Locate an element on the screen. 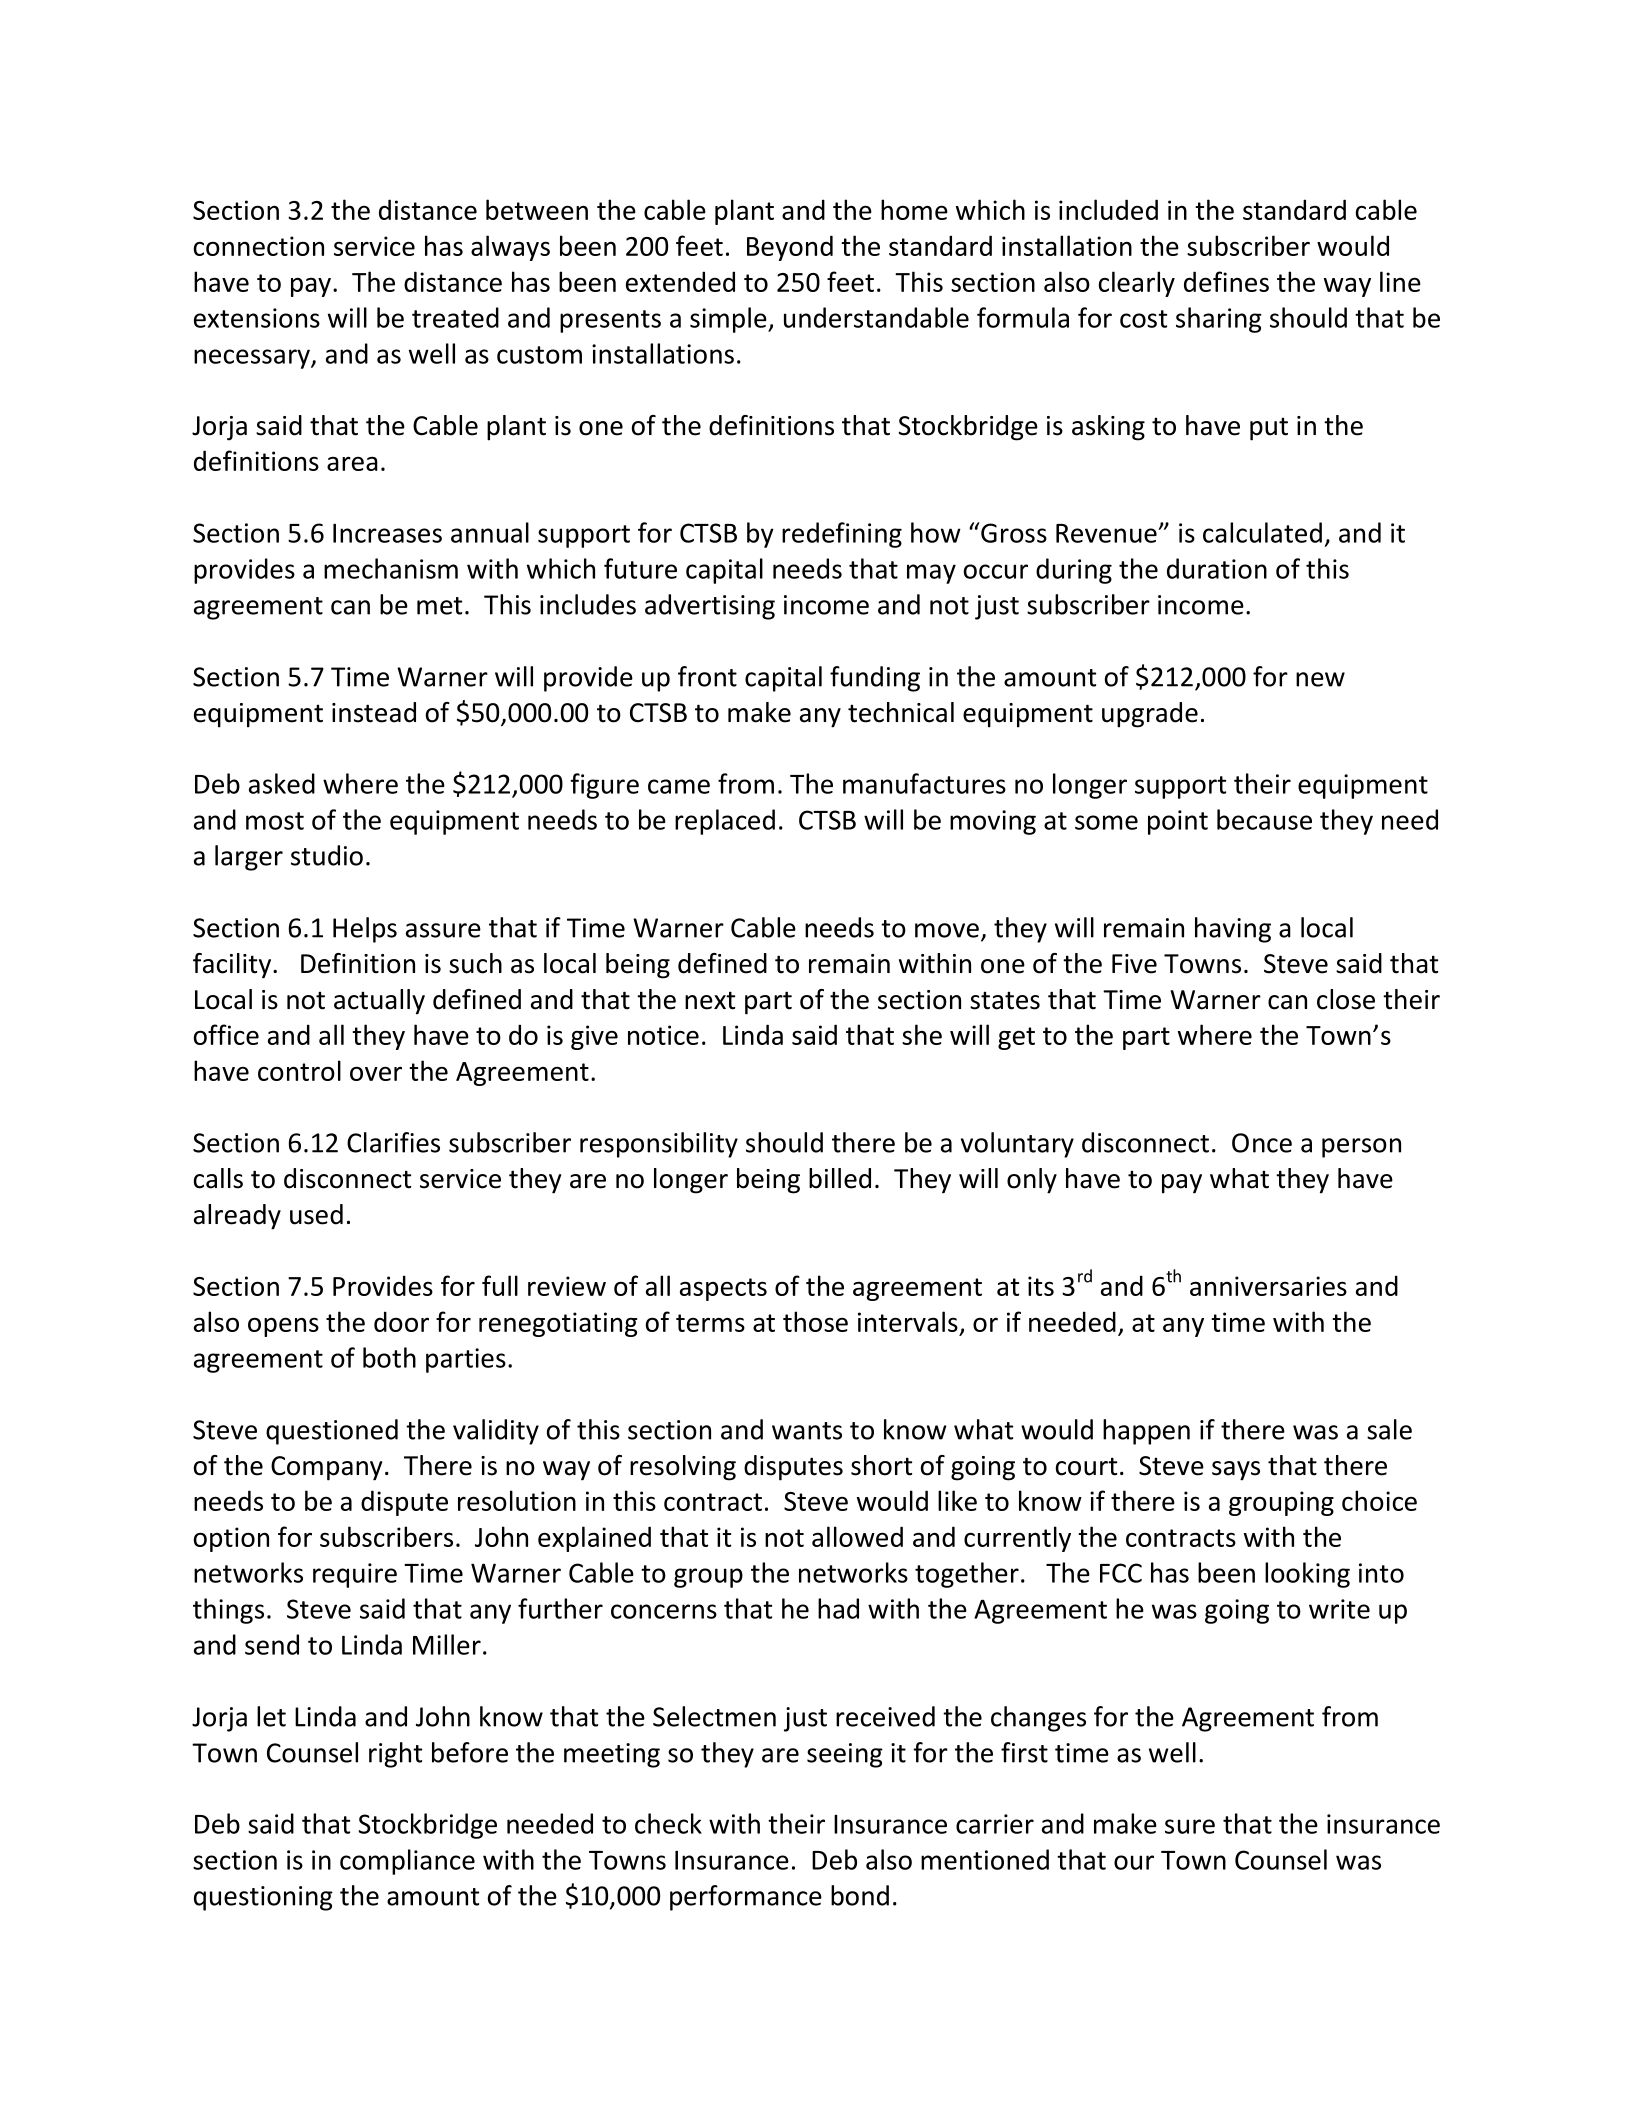  new is located at coordinates (1320, 679).
